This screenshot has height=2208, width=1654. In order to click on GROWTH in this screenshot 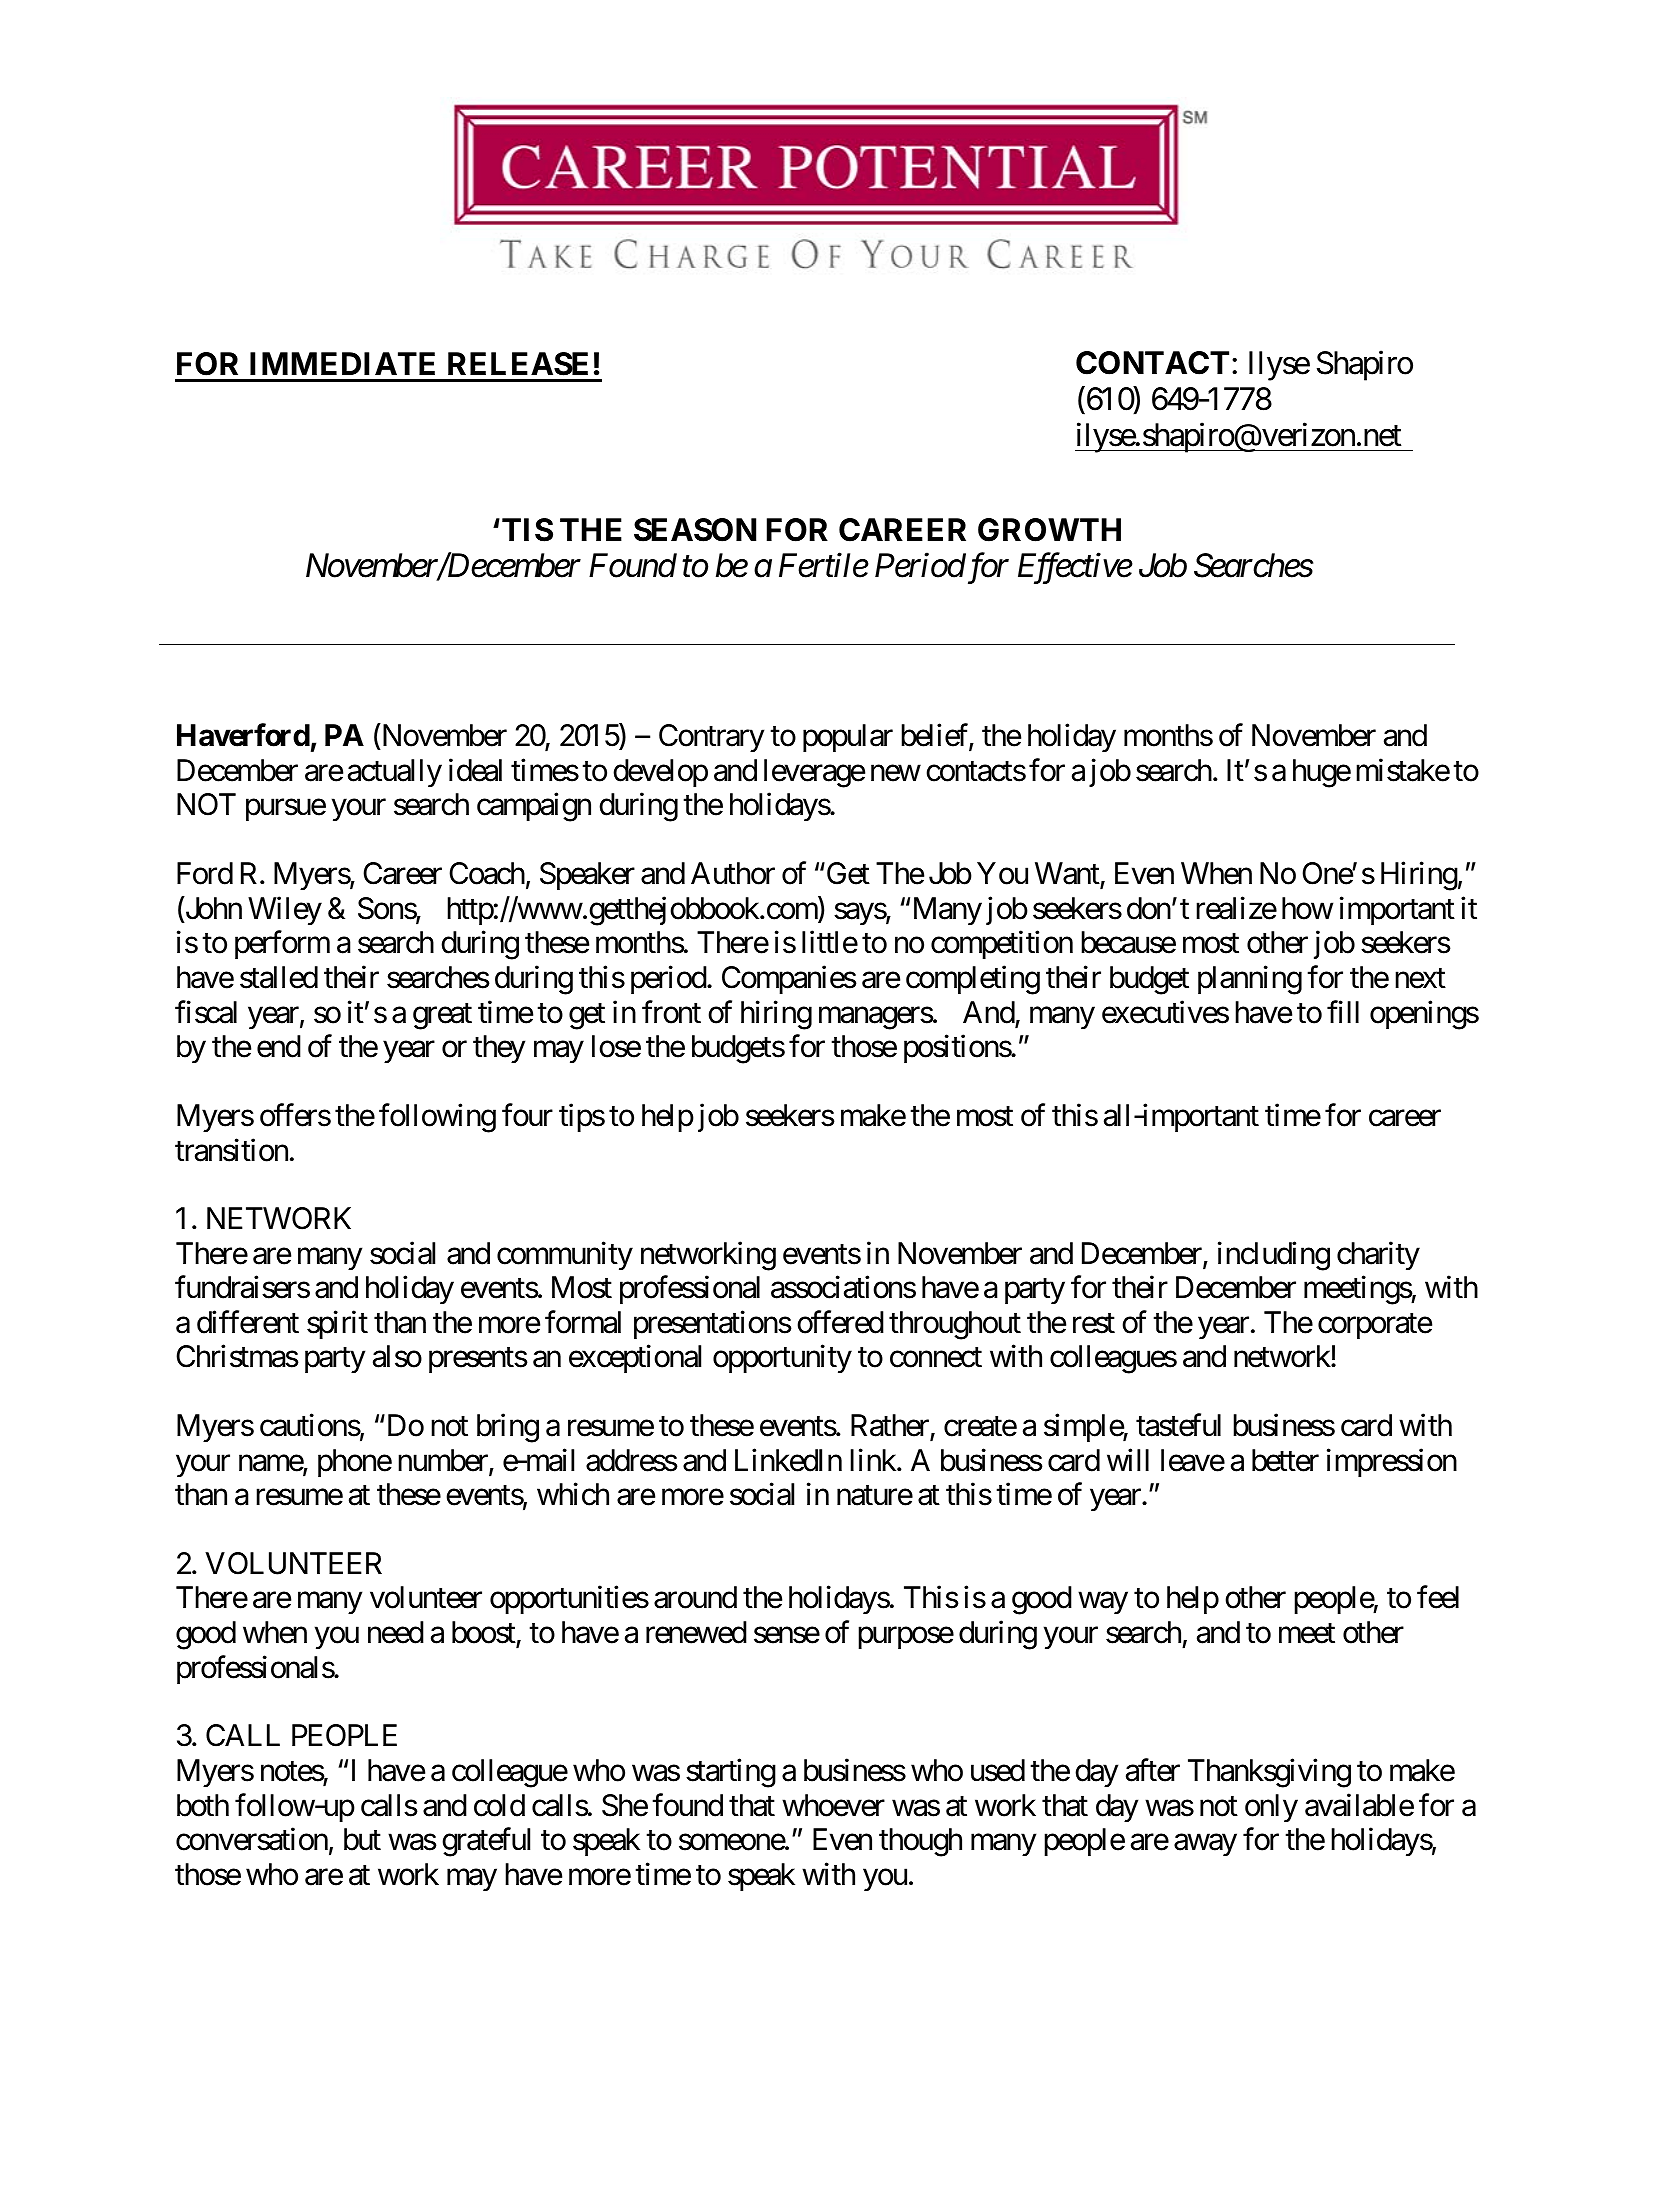, I will do `click(1049, 530)`.
